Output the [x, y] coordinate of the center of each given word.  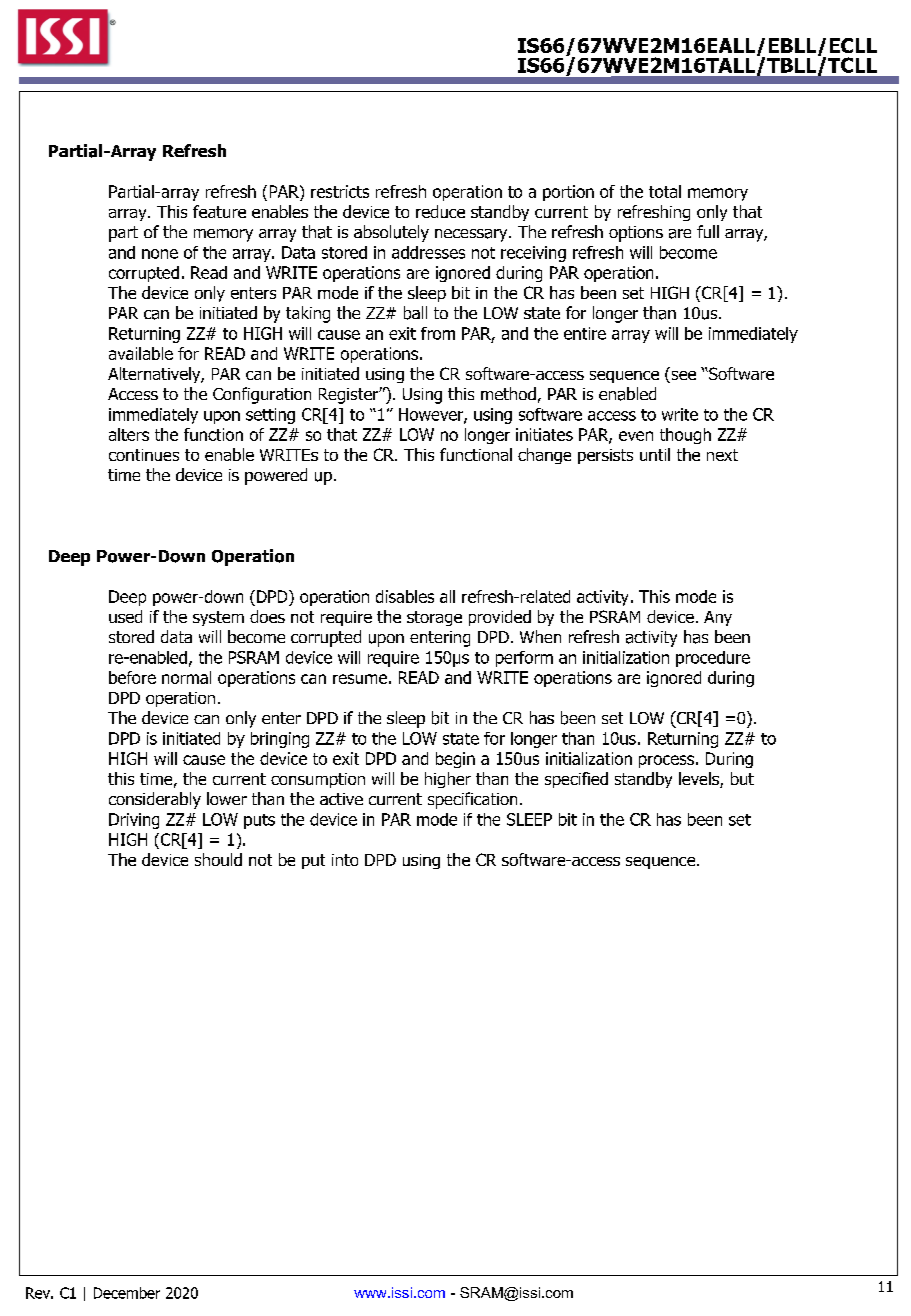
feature [219, 211]
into [345, 860]
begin [455, 760]
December [127, 1293]
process [666, 761]
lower [227, 798]
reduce [440, 211]
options [636, 234]
